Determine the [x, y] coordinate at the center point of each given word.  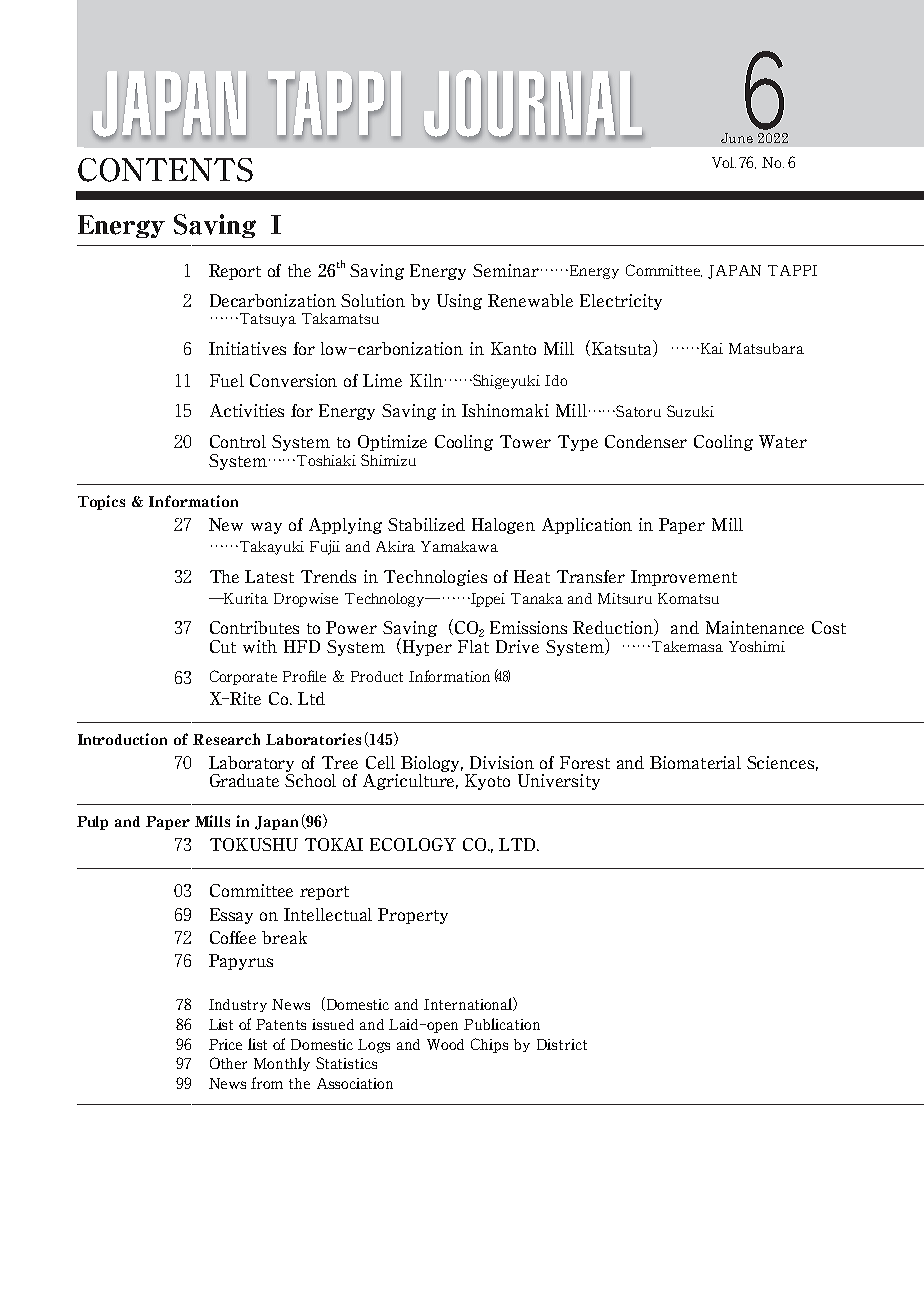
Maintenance [755, 627]
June [737, 138]
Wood [445, 1044]
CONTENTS [165, 170]
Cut [223, 646]
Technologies [435, 578]
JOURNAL [536, 108]
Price [225, 1044]
